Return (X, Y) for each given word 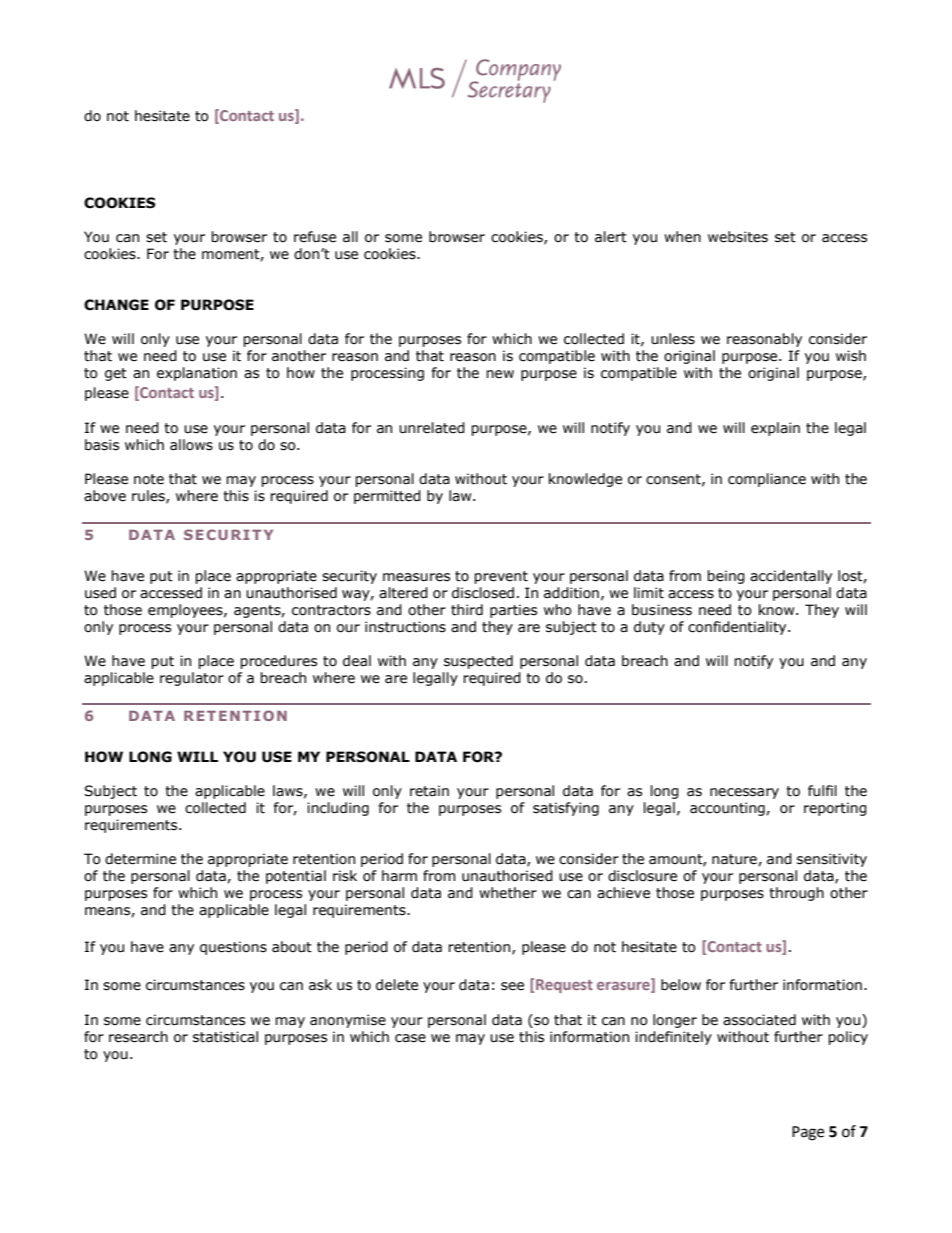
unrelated (432, 428)
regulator (192, 679)
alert (611, 237)
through (796, 894)
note (149, 479)
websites (738, 237)
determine (140, 859)
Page (808, 1133)
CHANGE (116, 305)
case (410, 1038)
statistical (225, 1037)
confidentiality (738, 628)
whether (508, 893)
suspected (478, 662)
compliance (767, 480)
